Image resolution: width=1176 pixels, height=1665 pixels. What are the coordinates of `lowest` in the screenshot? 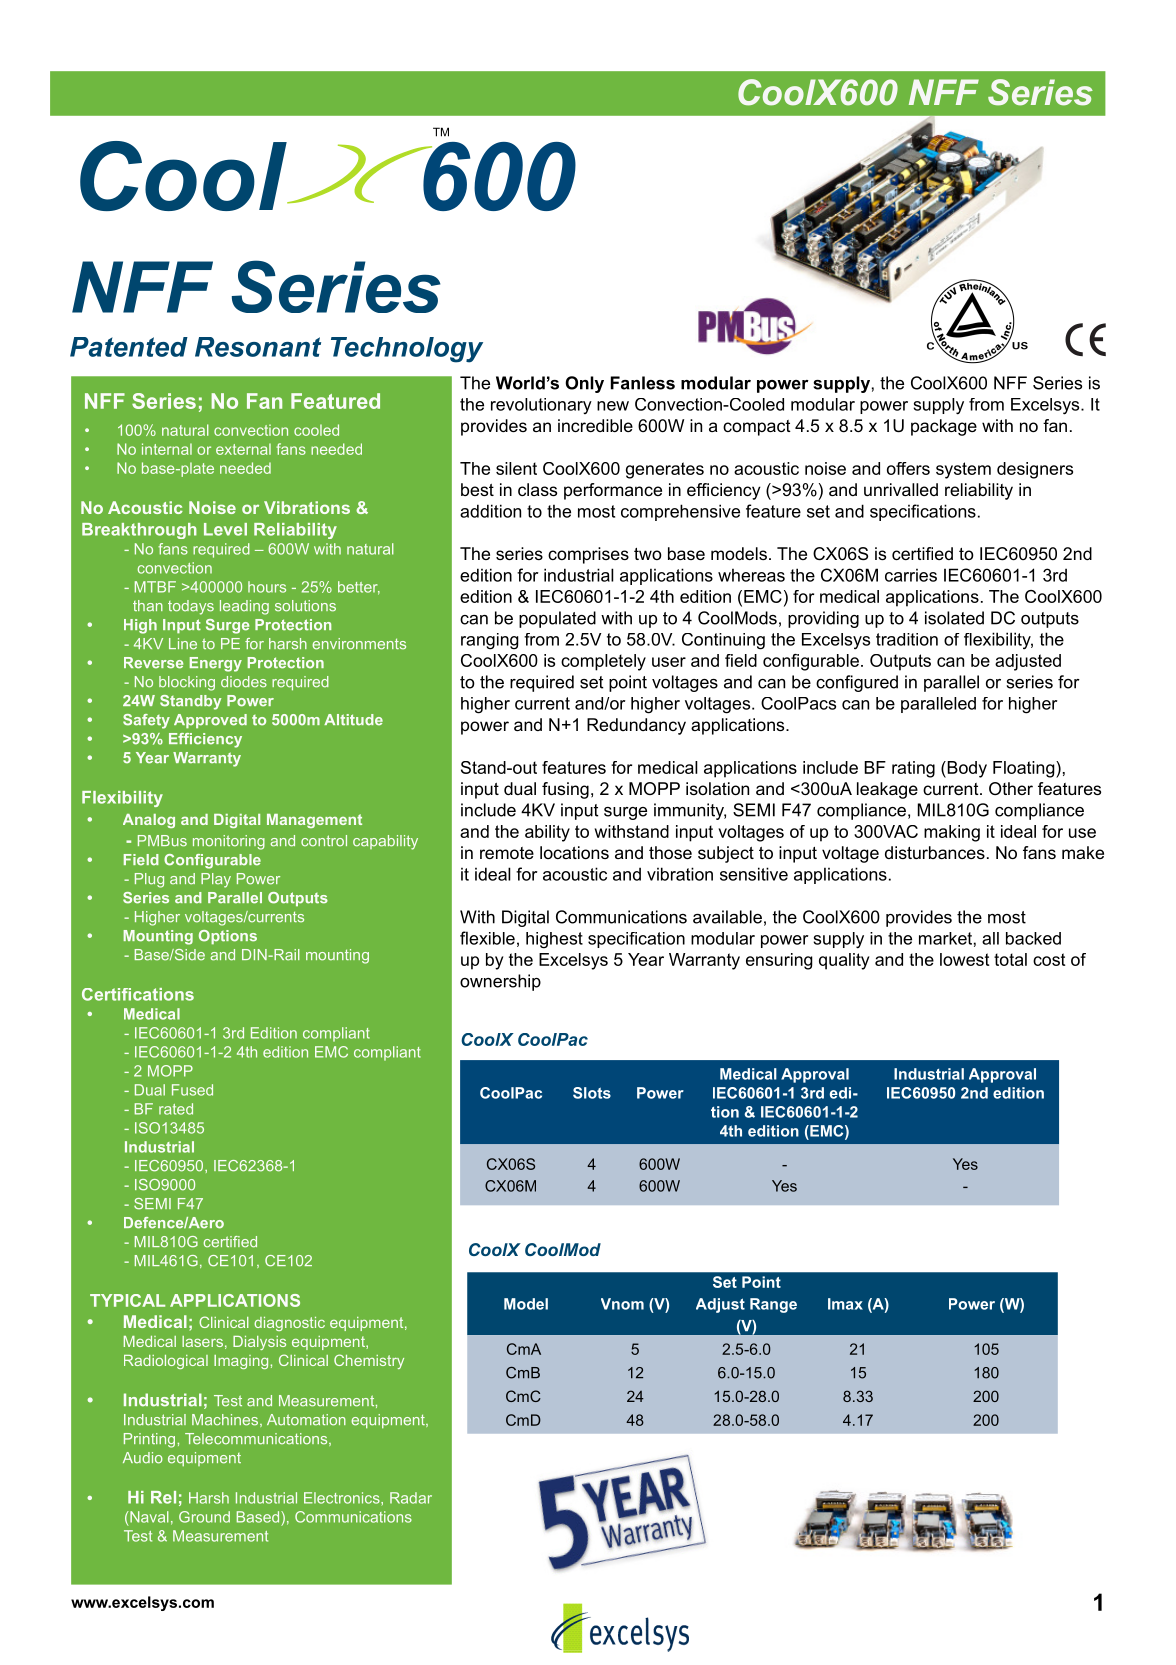 It's located at (964, 959).
